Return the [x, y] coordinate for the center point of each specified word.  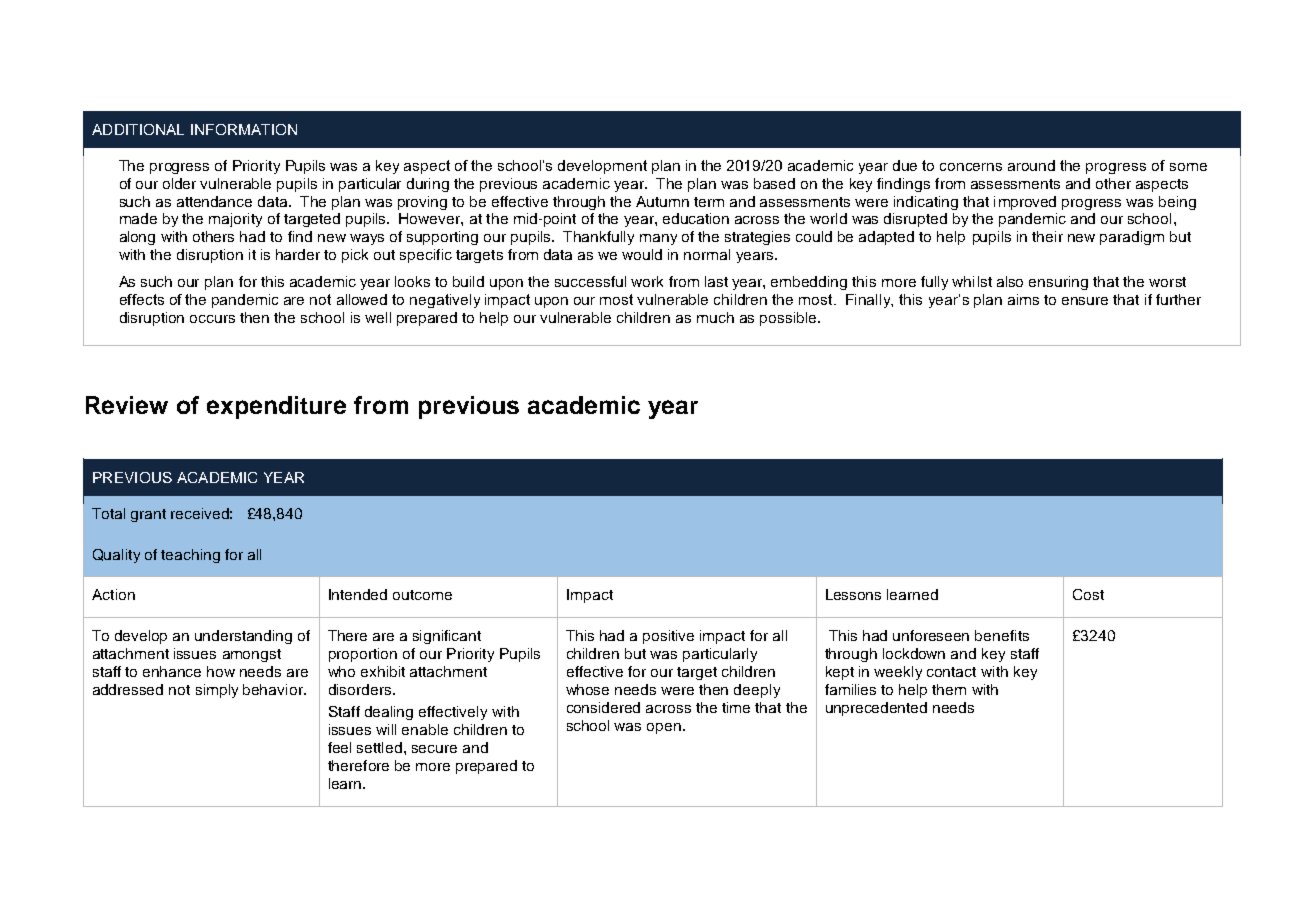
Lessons [853, 594]
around [1031, 165]
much [715, 317]
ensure [1085, 301]
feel [339, 747]
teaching [190, 556]
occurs [212, 319]
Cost [1088, 594]
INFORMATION [244, 129]
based [774, 183]
